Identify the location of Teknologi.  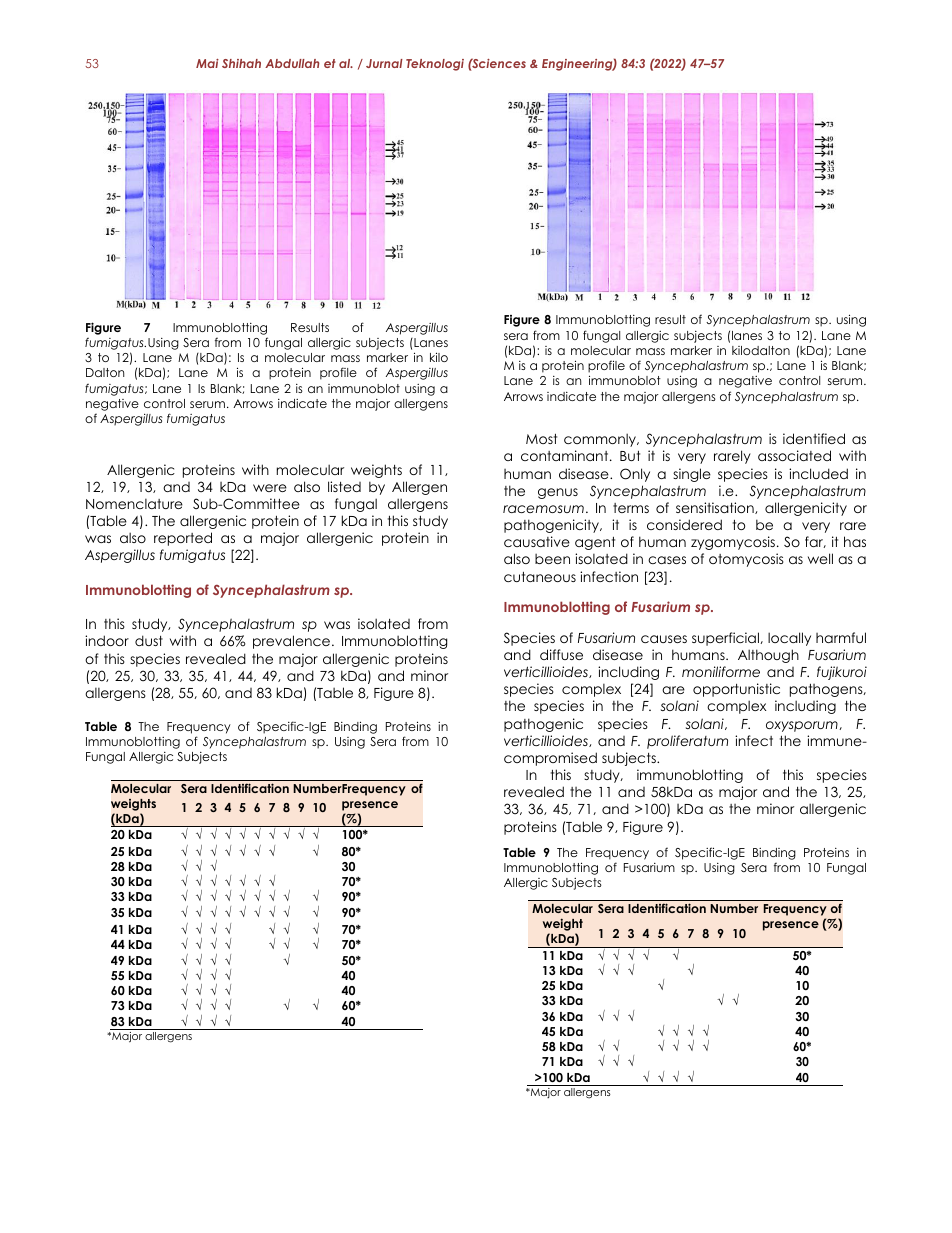
(435, 65).
